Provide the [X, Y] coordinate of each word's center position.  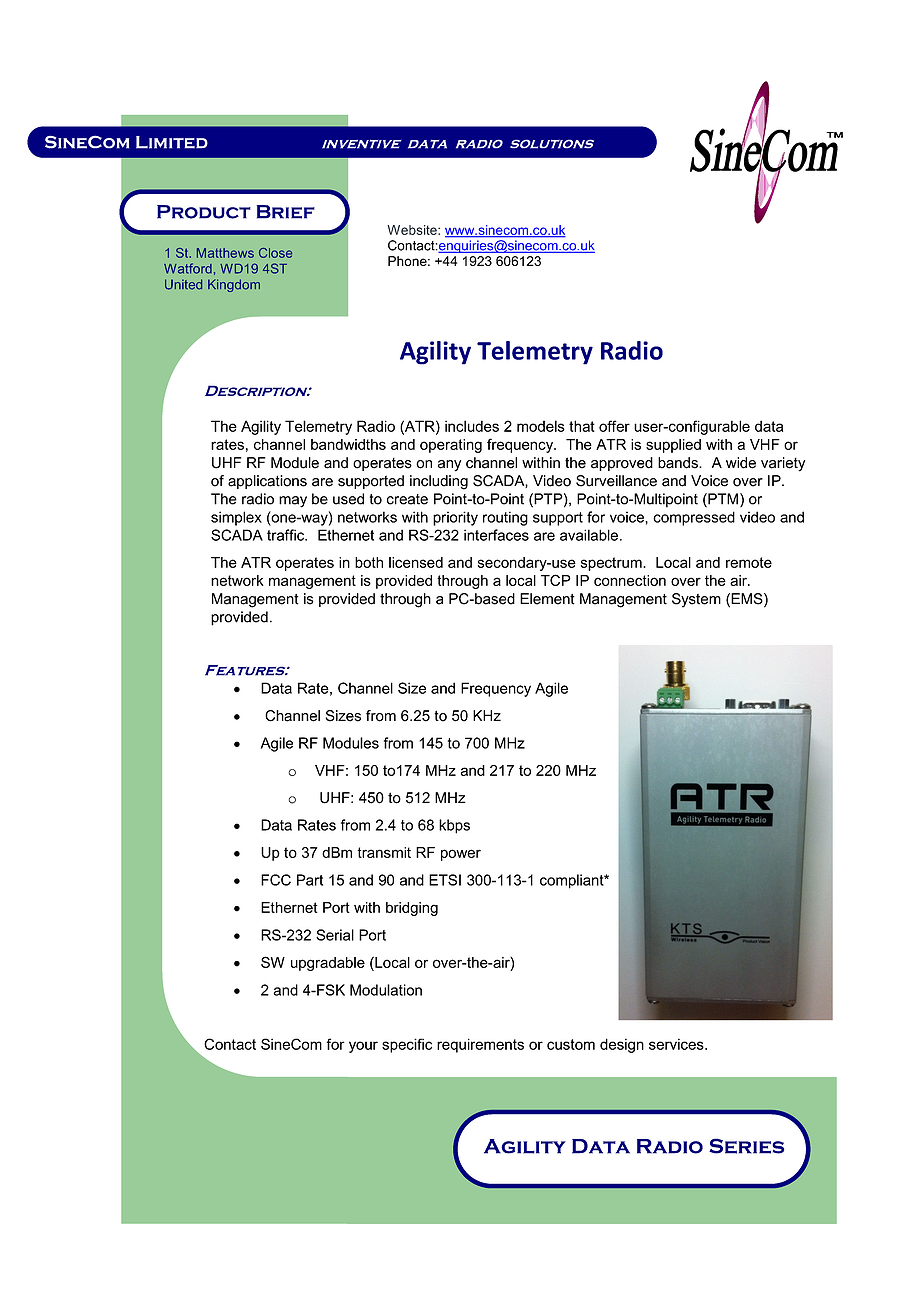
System [696, 600]
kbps [454, 826]
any [449, 466]
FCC [276, 880]
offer [614, 426]
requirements [480, 1045]
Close [275, 253]
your [363, 1047]
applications [267, 482]
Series [747, 1146]
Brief [285, 212]
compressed [694, 518]
